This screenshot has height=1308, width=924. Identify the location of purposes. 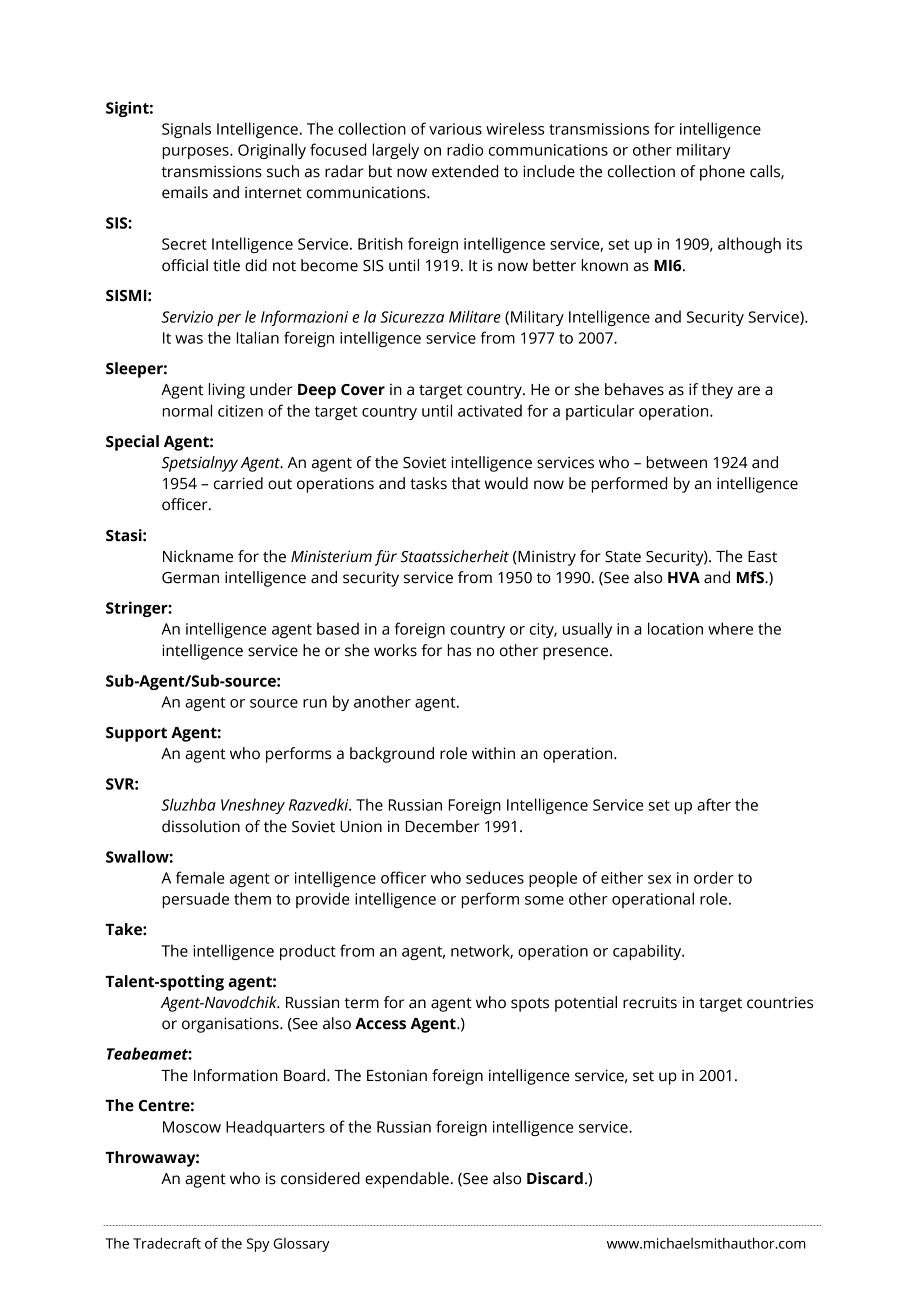
(196, 153).
